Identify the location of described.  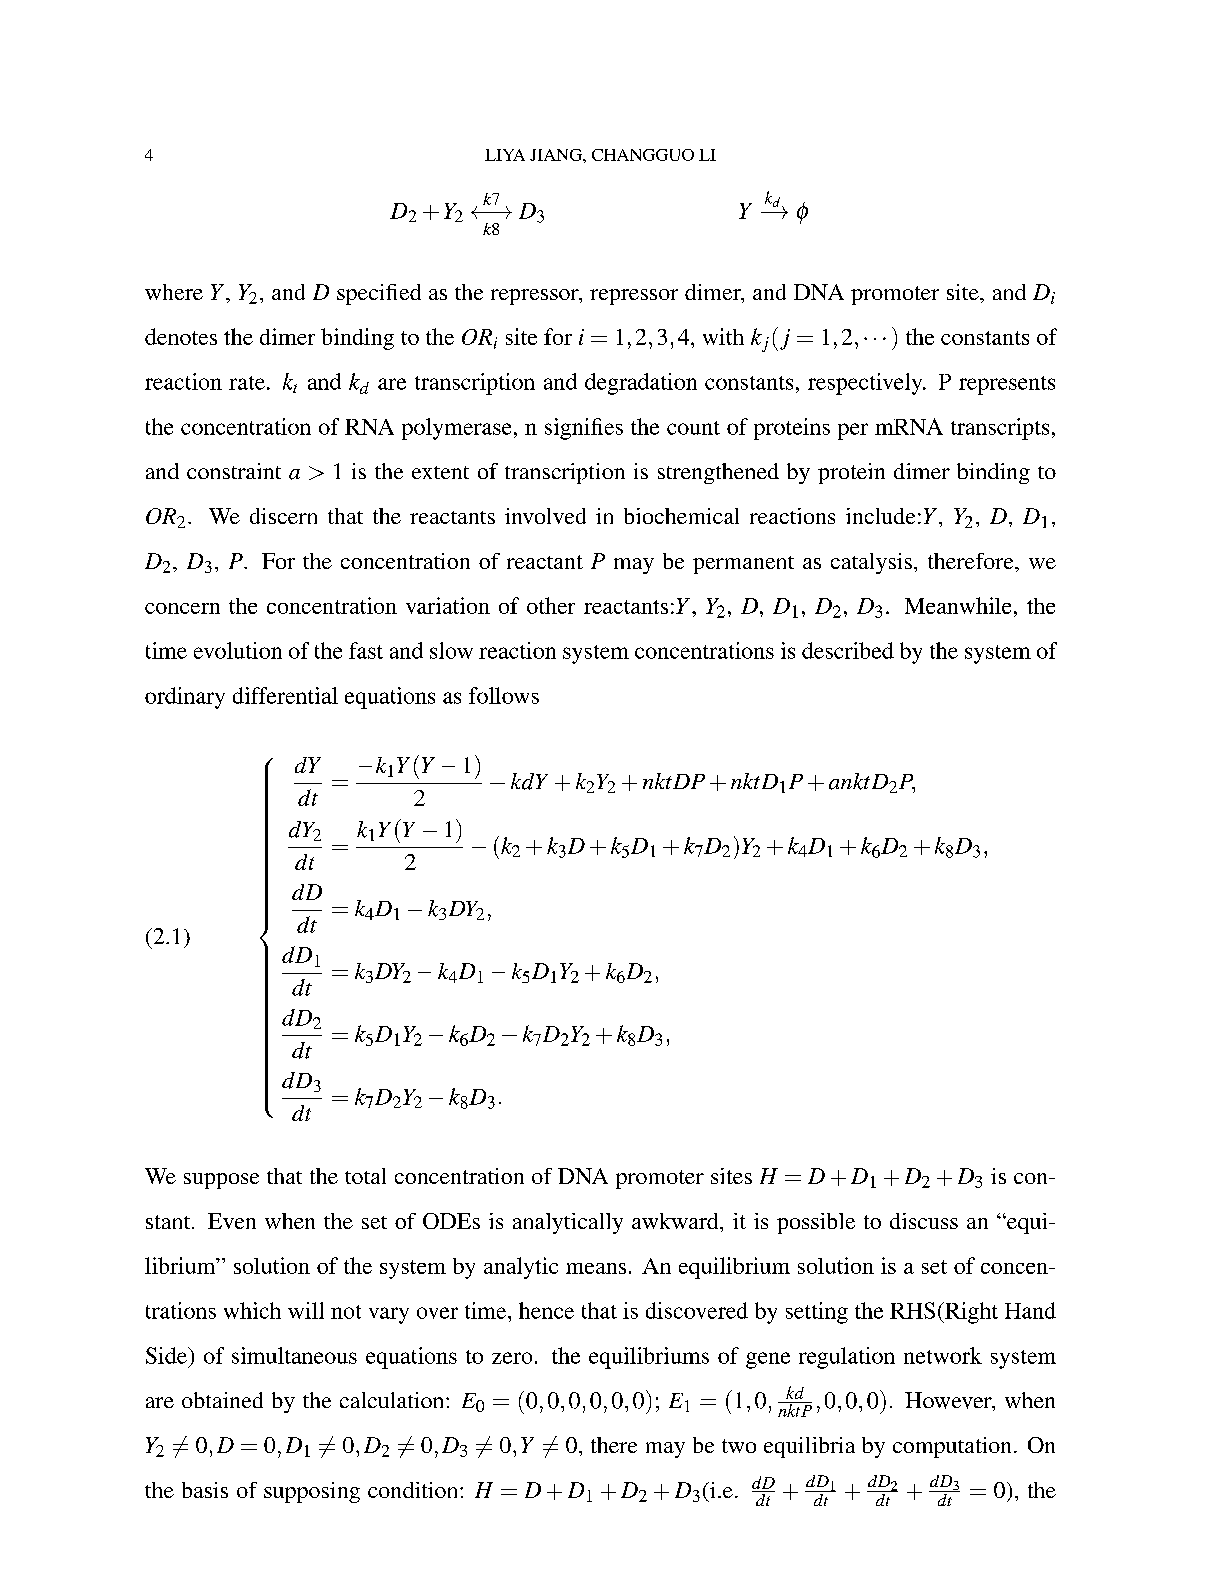
(848, 650).
